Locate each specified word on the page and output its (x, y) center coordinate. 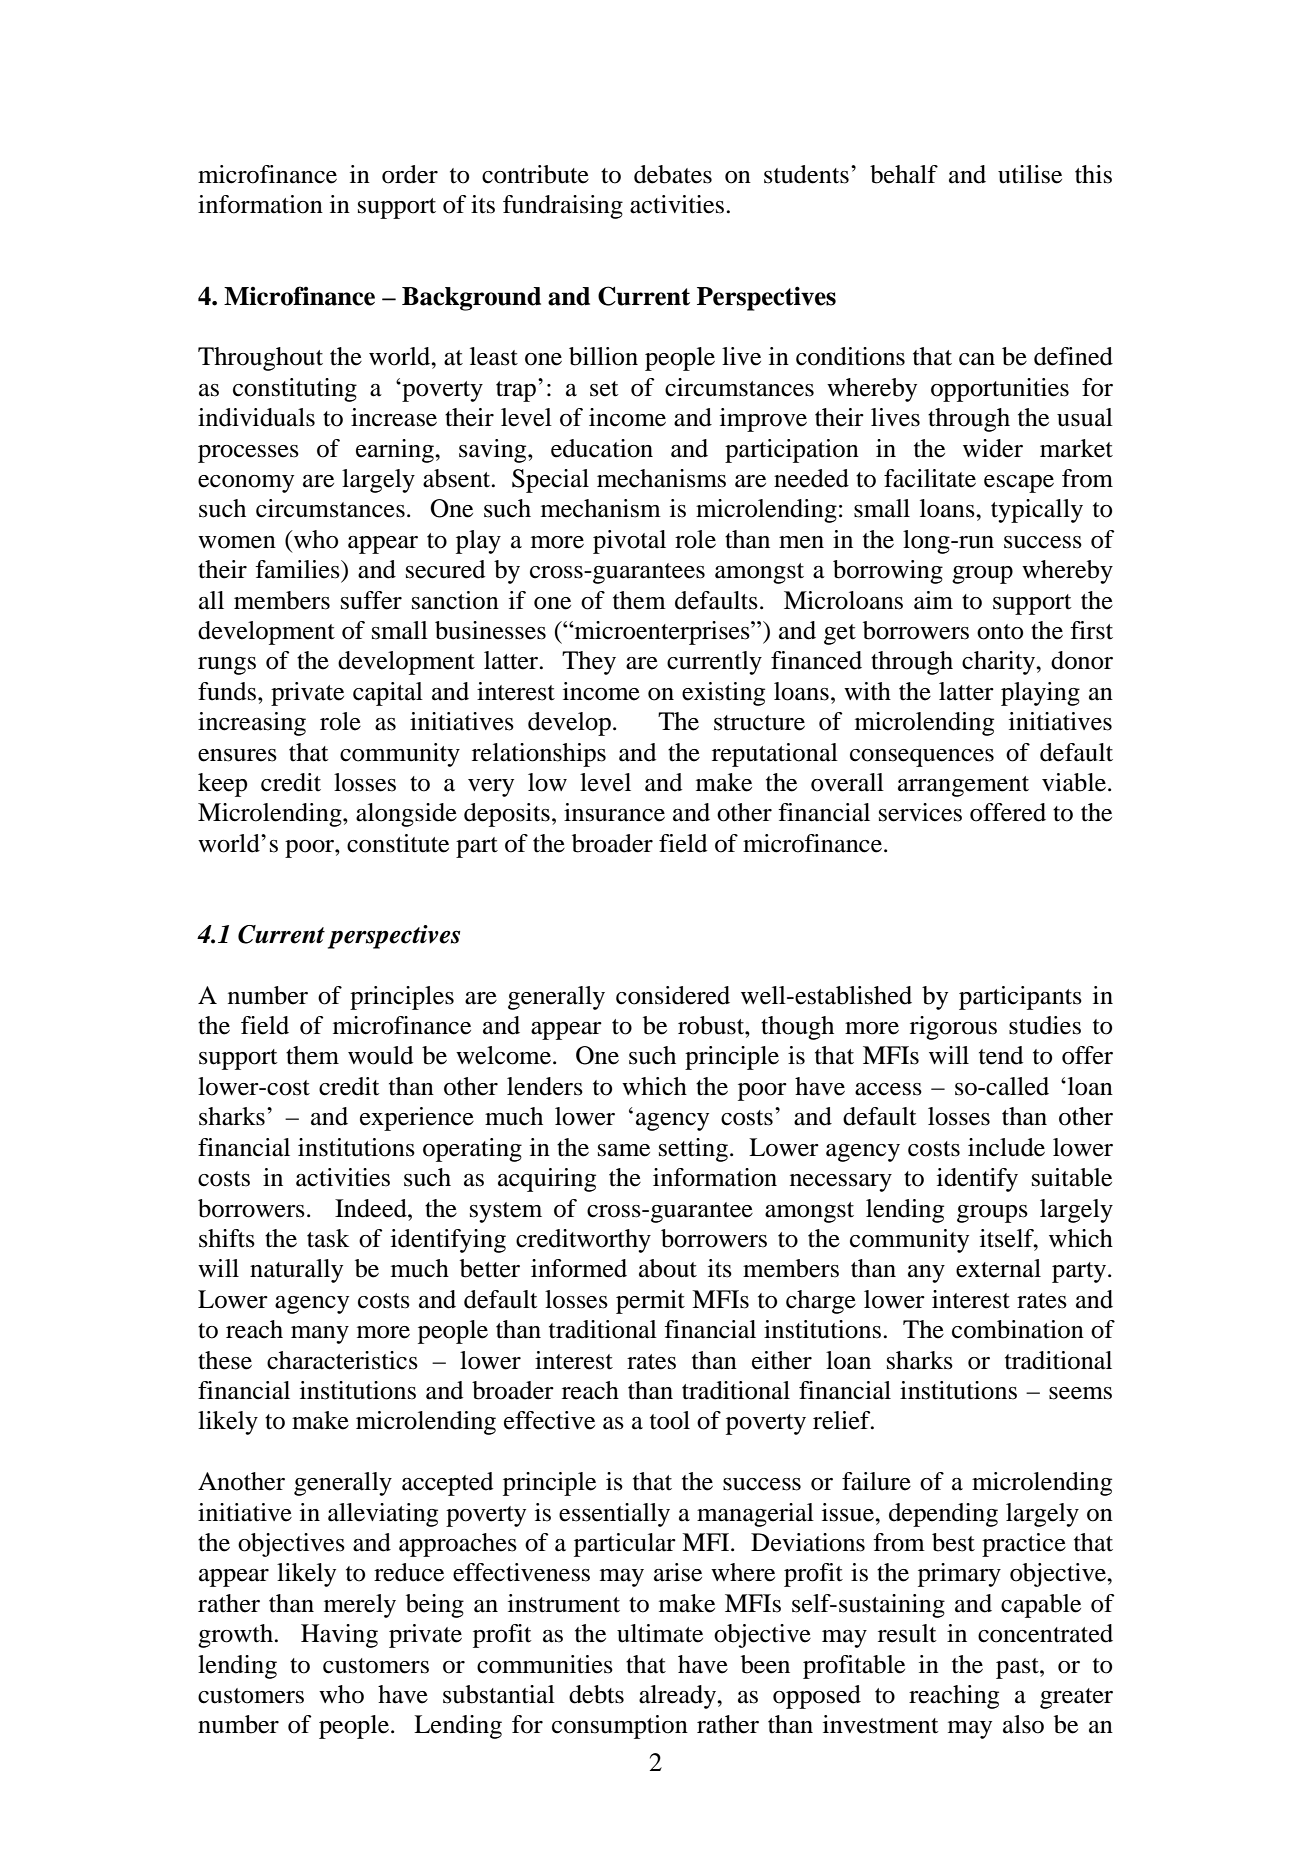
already (678, 1697)
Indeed (372, 1208)
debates (673, 174)
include (1006, 1147)
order (410, 174)
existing (723, 694)
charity (999, 663)
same (624, 1150)
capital (388, 694)
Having (339, 1636)
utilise (1030, 174)
